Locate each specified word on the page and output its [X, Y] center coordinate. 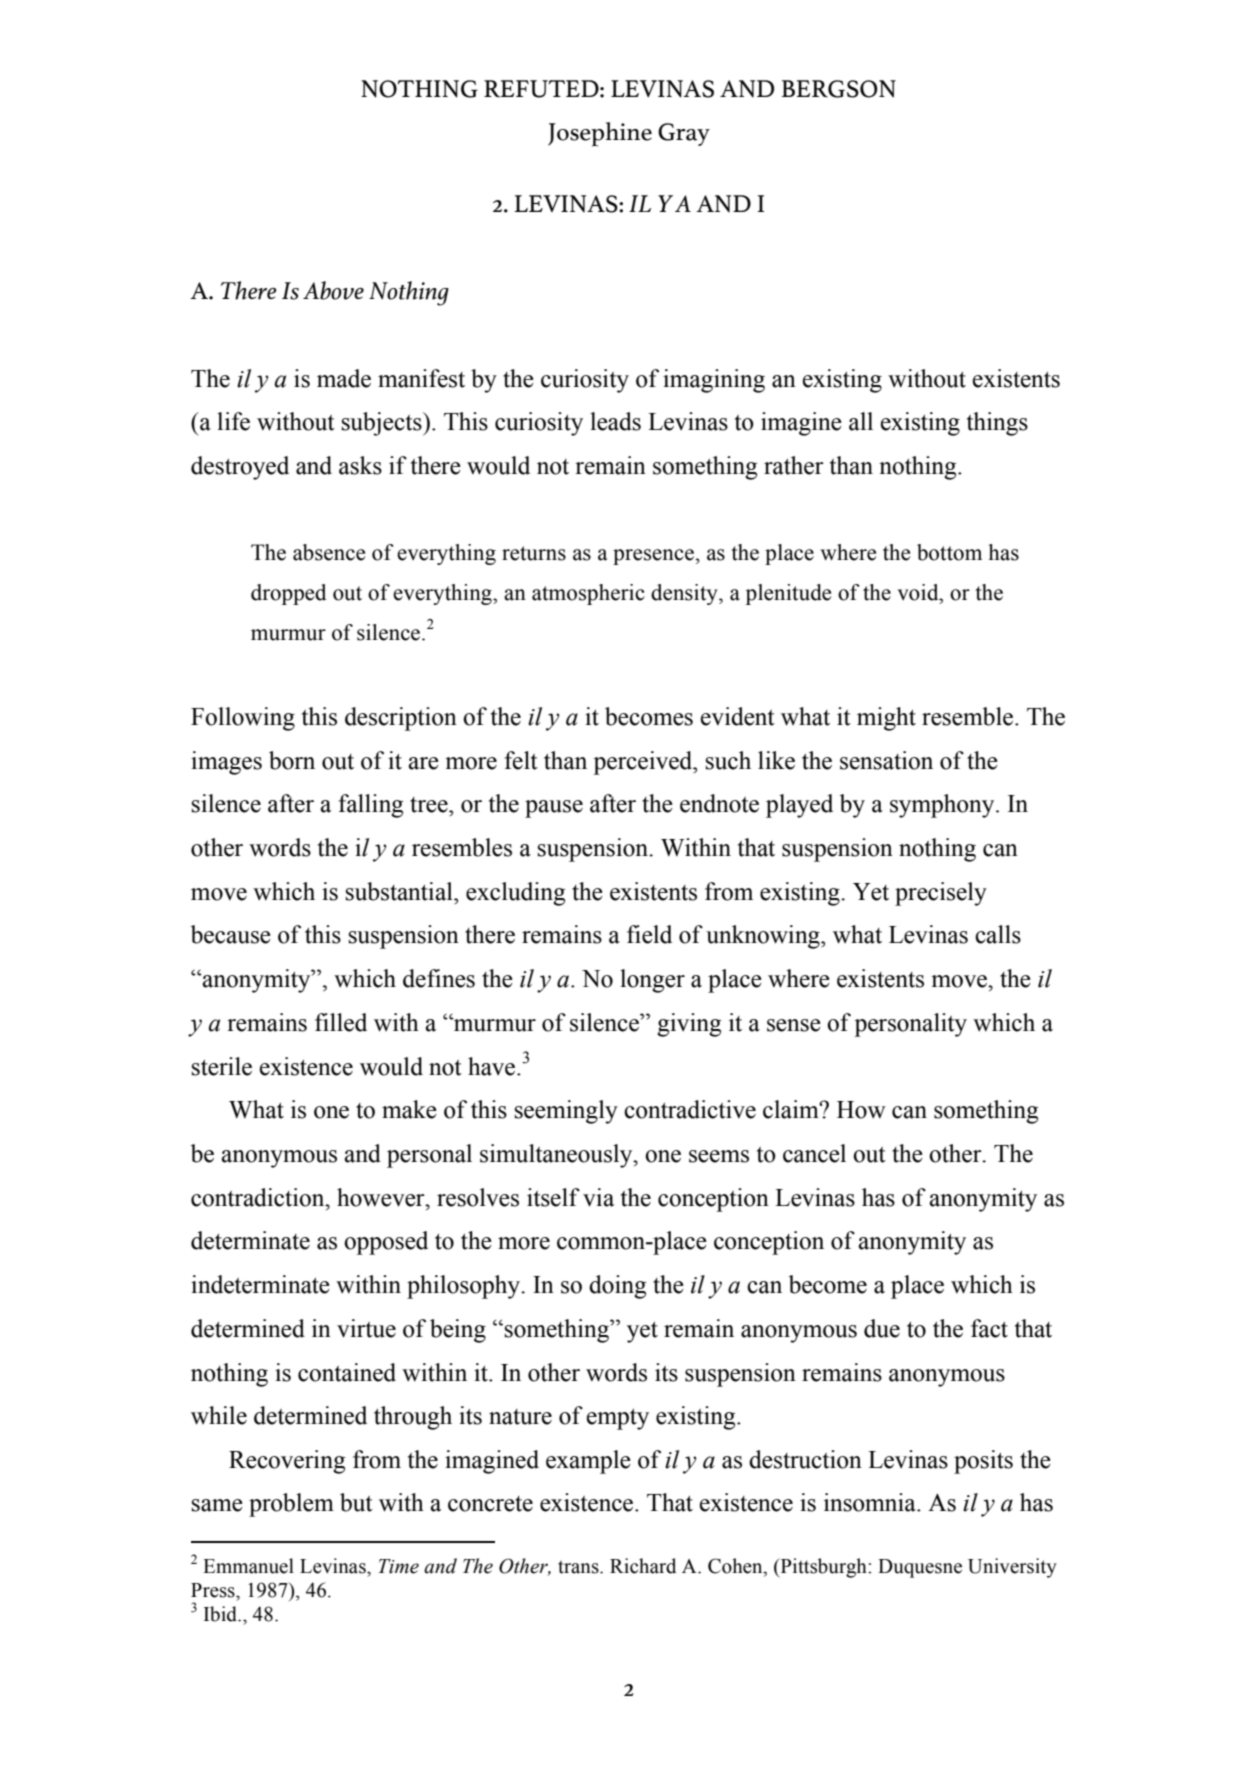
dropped [288, 594]
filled [341, 1022]
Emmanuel [248, 1566]
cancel [814, 1153]
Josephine [600, 134]
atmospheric [588, 594]
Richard [643, 1566]
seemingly [566, 1112]
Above [333, 290]
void [919, 592]
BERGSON [839, 89]
